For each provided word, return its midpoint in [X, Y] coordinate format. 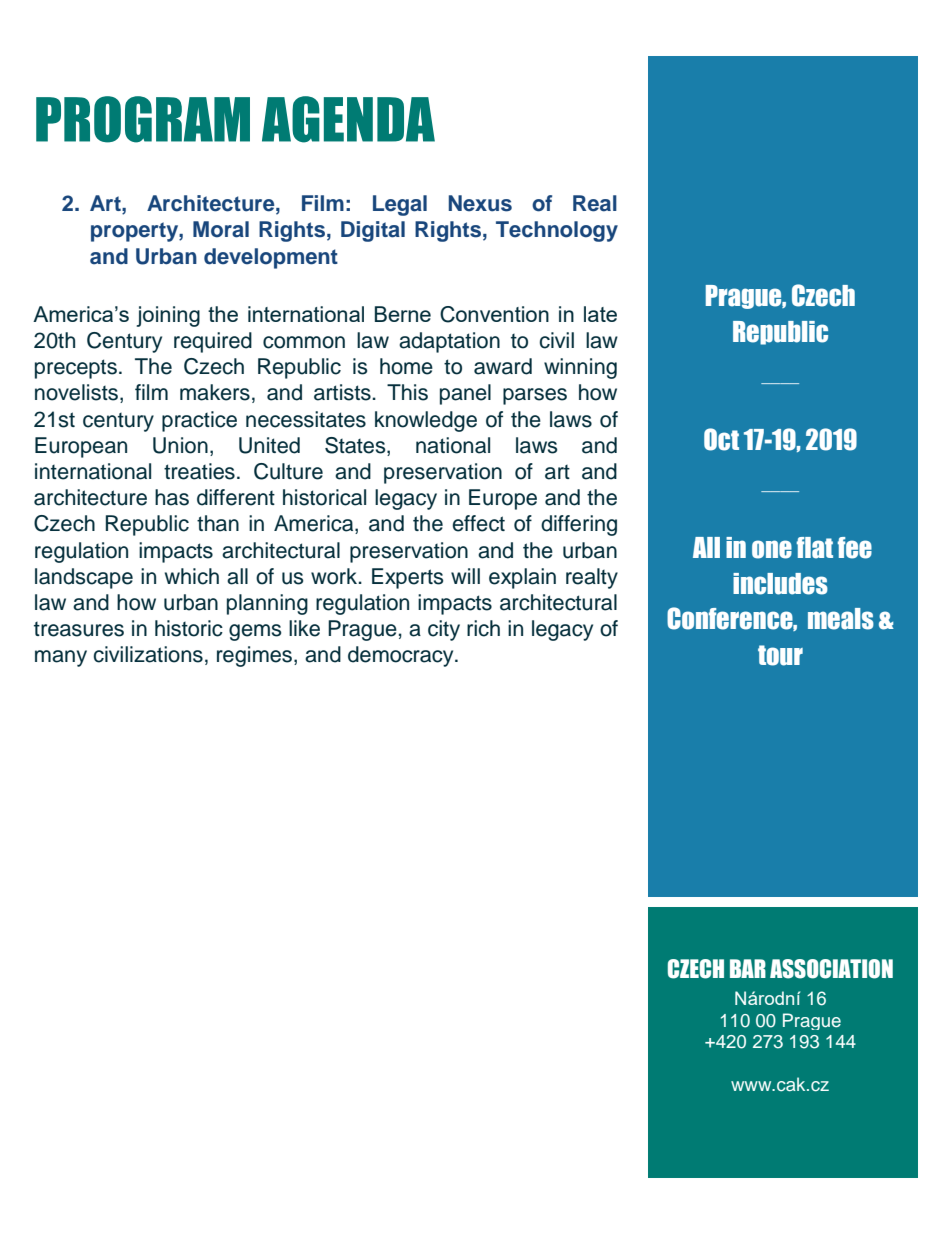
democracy [402, 656]
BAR [748, 968]
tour [780, 655]
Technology [557, 231]
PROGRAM [143, 119]
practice [199, 421]
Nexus [480, 203]
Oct [721, 439]
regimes [256, 656]
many [61, 658]
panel [465, 394]
